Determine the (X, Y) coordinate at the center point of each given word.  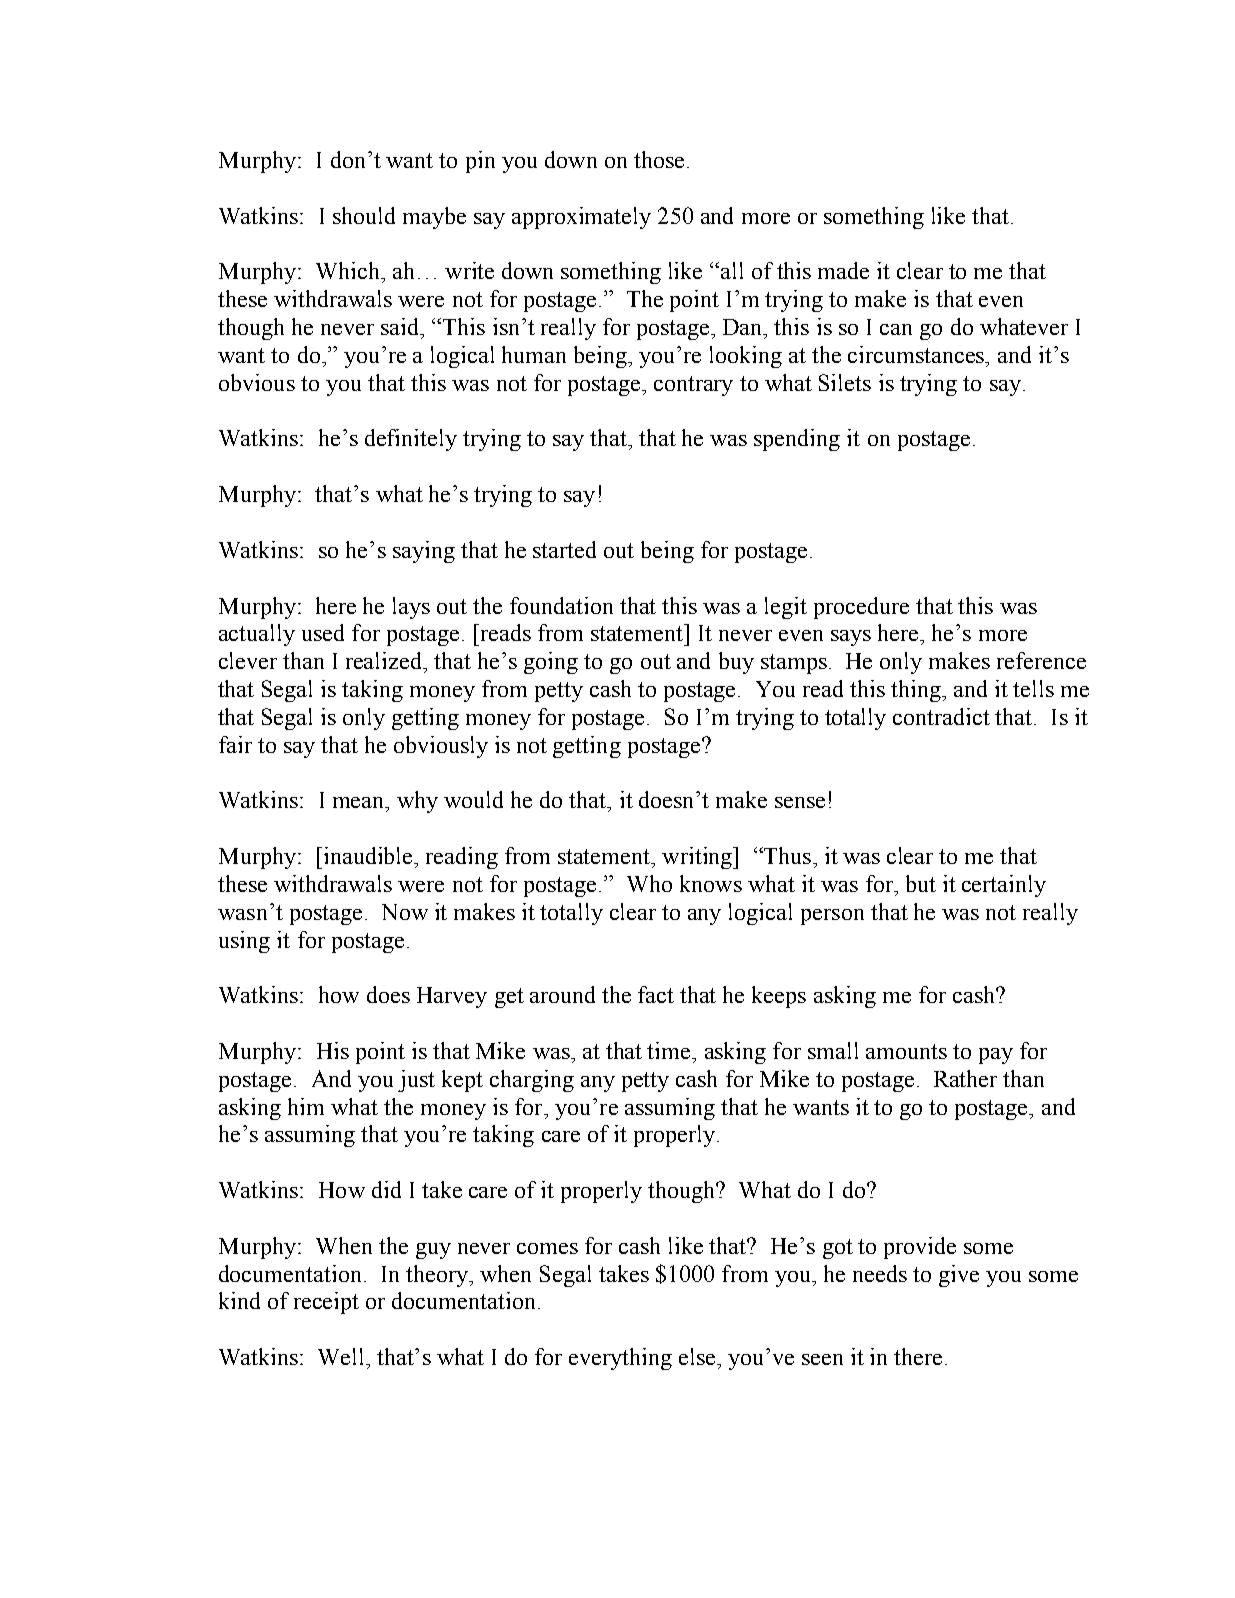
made (843, 270)
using (244, 942)
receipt (326, 1303)
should (364, 215)
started (564, 549)
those (659, 159)
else (698, 1356)
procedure (861, 608)
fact (656, 994)
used (323, 632)
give (959, 1276)
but (921, 883)
